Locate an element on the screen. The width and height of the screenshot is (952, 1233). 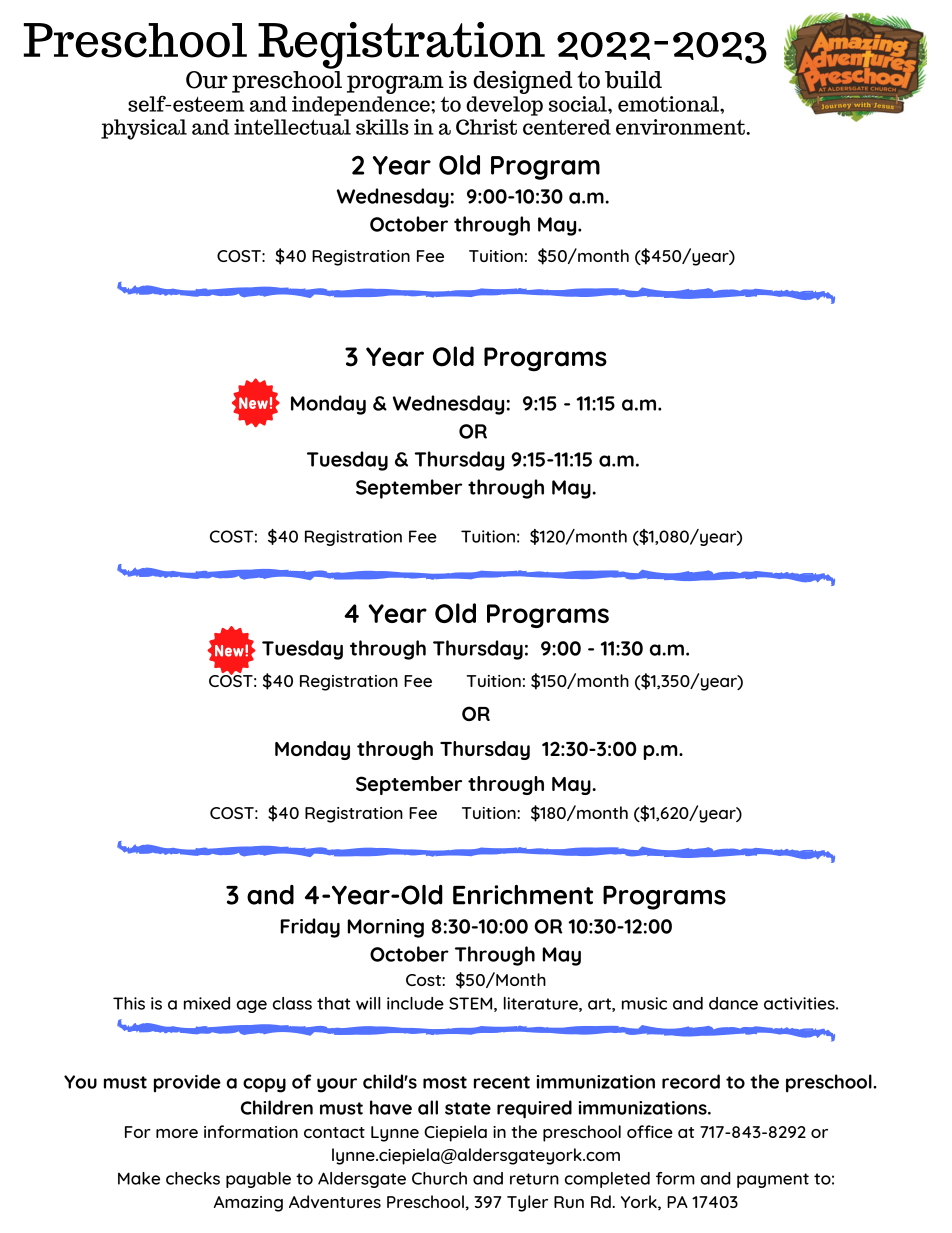
Friday is located at coordinates (310, 928).
